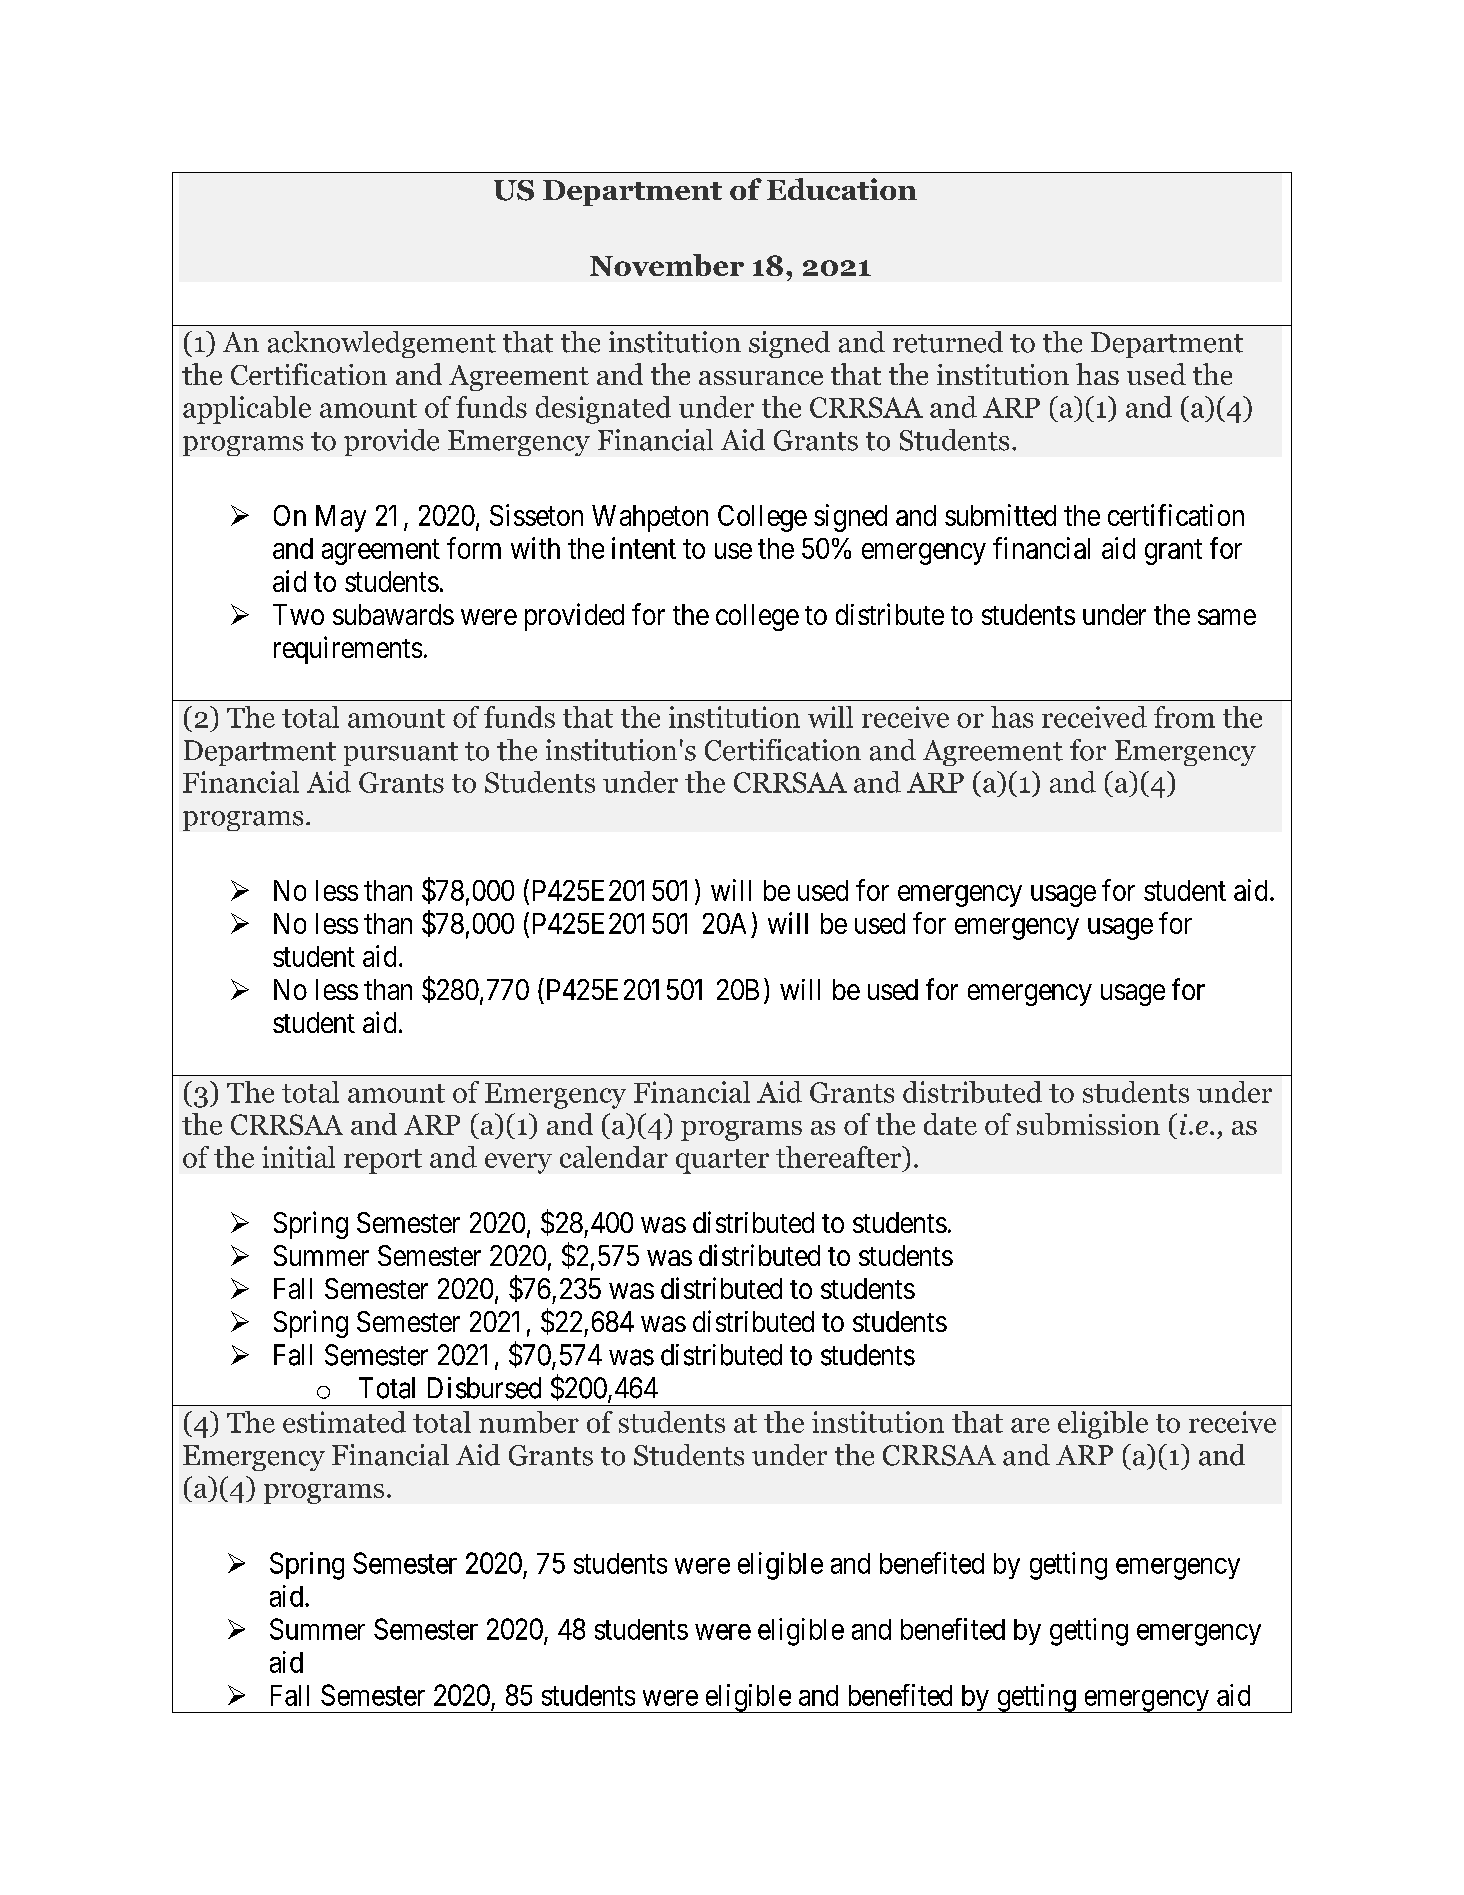 The image size is (1464, 1895). Describe the element at coordinates (383, 1161) in the screenshot. I see `report` at that location.
